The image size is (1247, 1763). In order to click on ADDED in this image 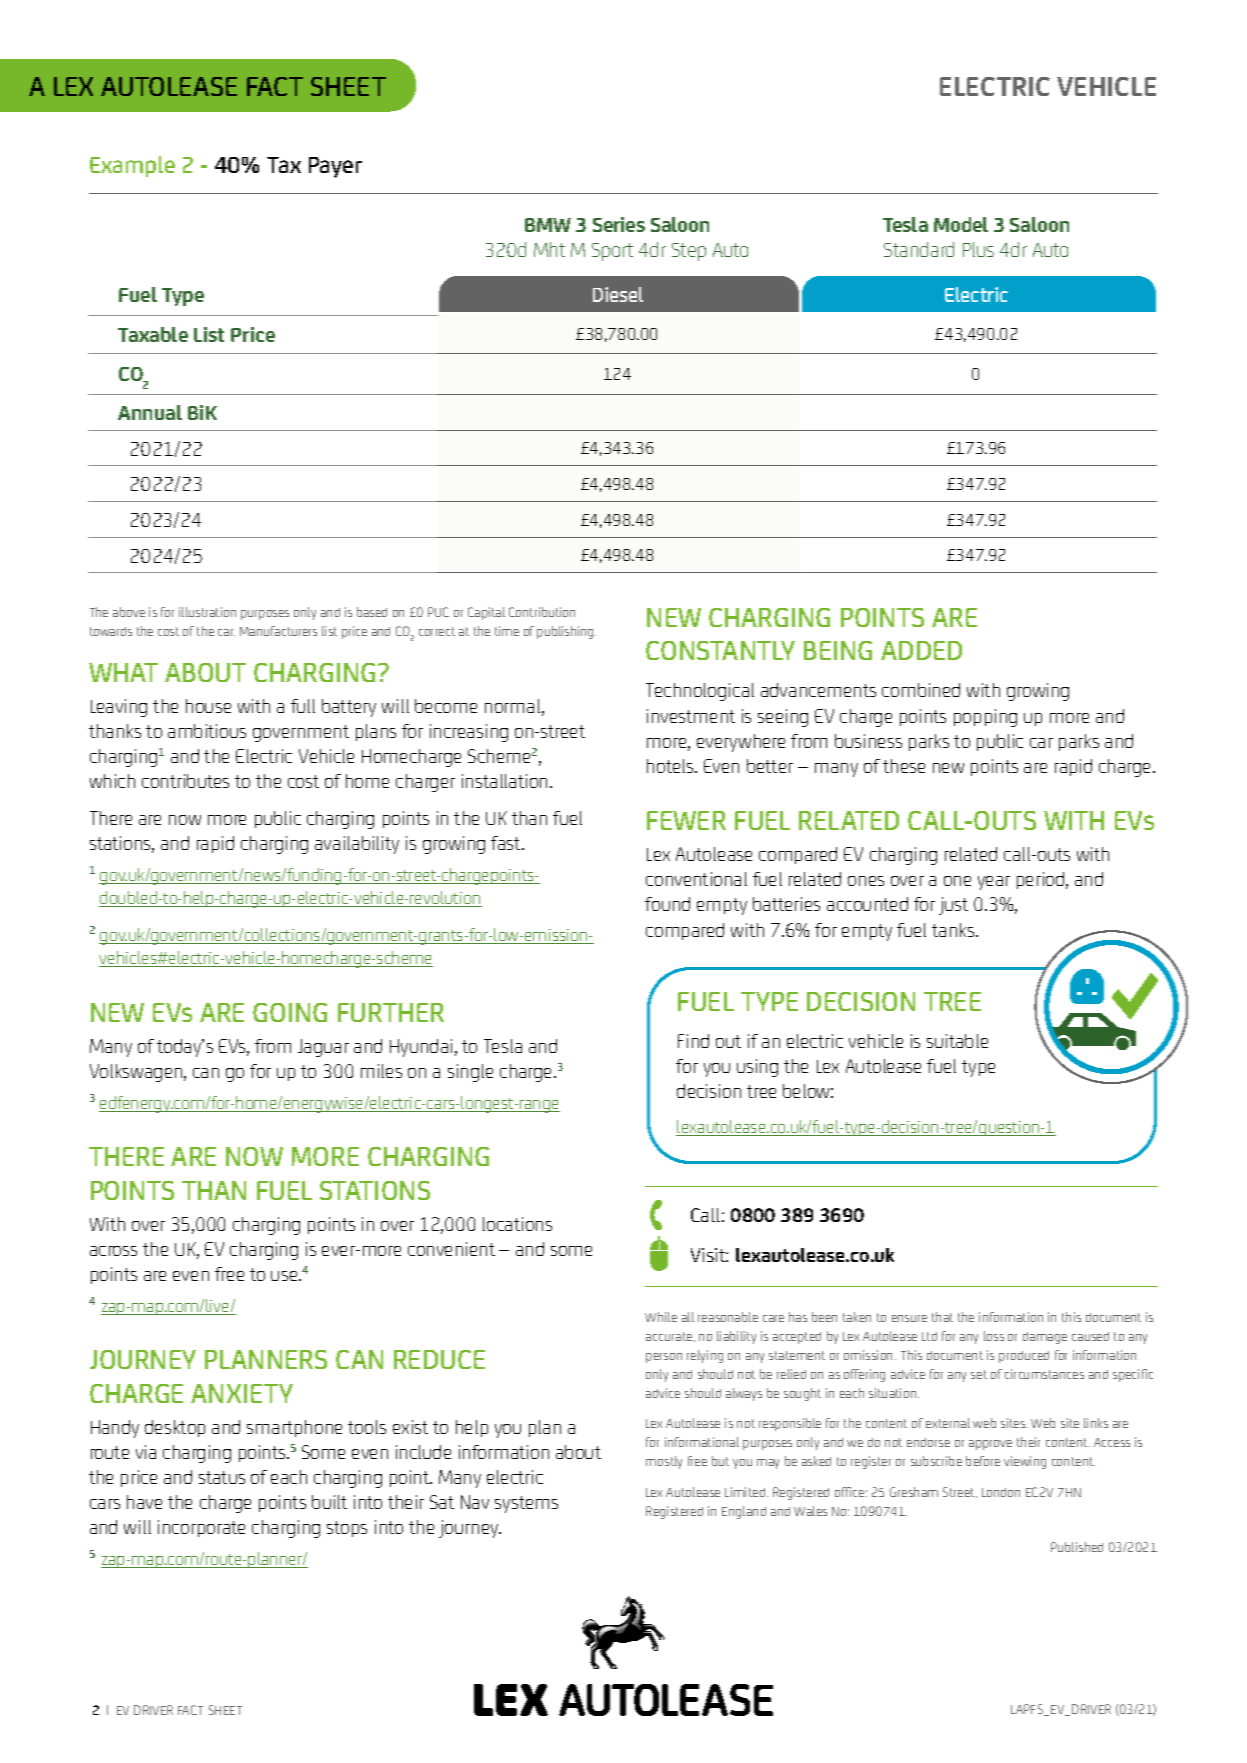, I will do `click(921, 650)`.
